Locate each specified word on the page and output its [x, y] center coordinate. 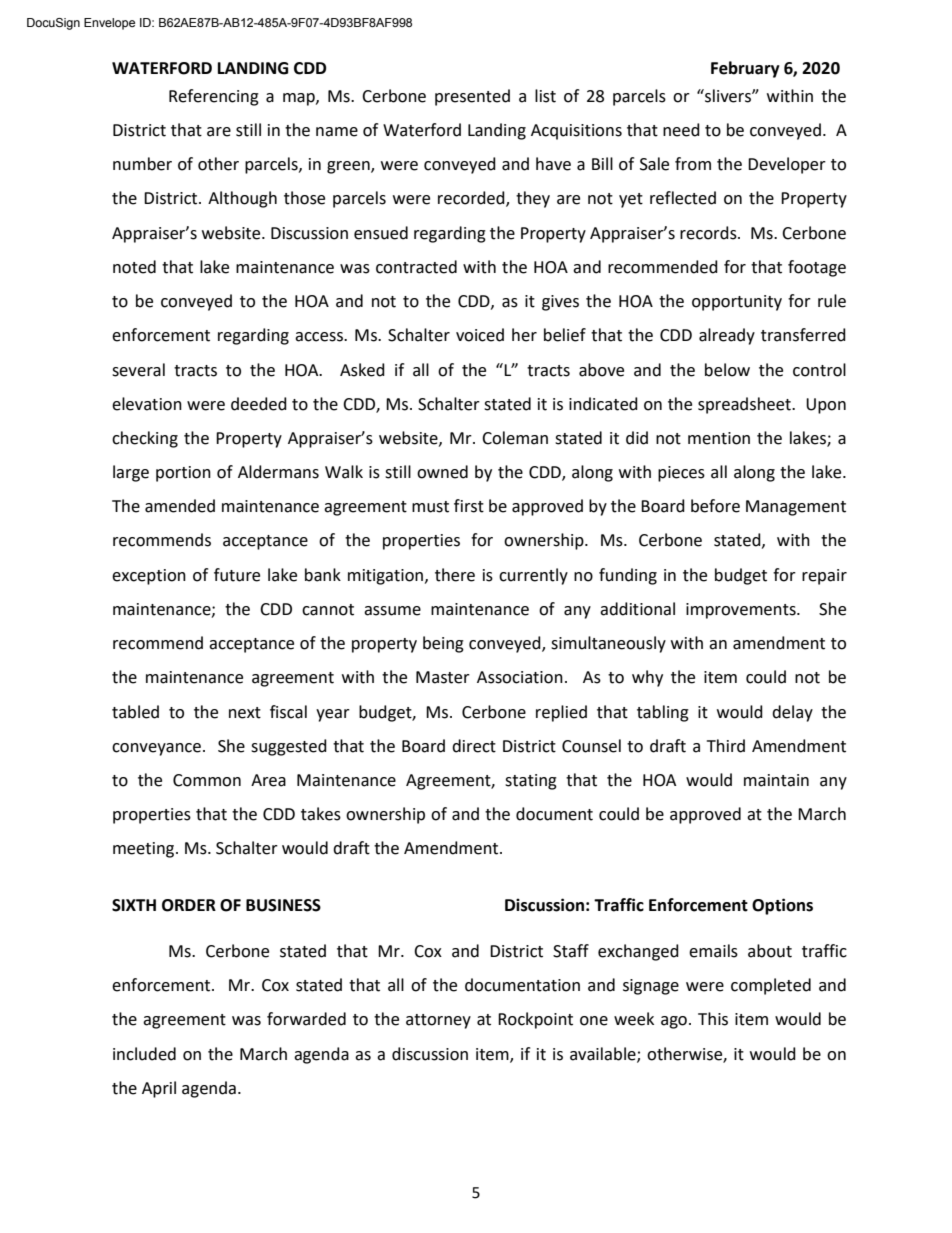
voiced [480, 335]
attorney [438, 1021]
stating [531, 782]
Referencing [214, 97]
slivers [728, 96]
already [727, 336]
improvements [742, 611]
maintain [776, 780]
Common [207, 780]
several [138, 370]
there [455, 575]
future [237, 575]
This [713, 1019]
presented [472, 97]
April [159, 1089]
